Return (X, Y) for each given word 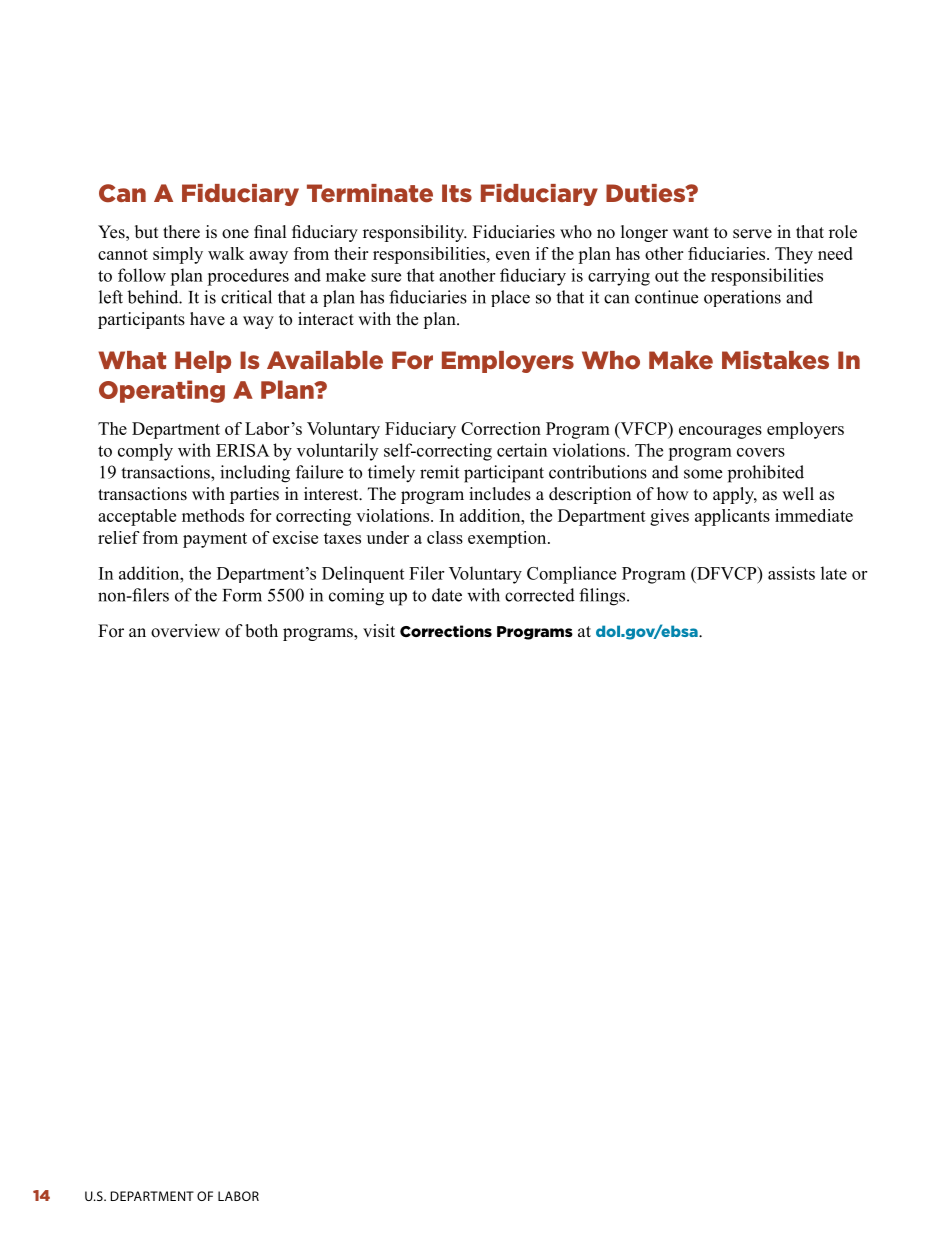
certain (522, 450)
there (181, 232)
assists (791, 573)
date (447, 595)
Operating (162, 391)
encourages (720, 432)
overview (185, 631)
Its (457, 193)
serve (752, 234)
